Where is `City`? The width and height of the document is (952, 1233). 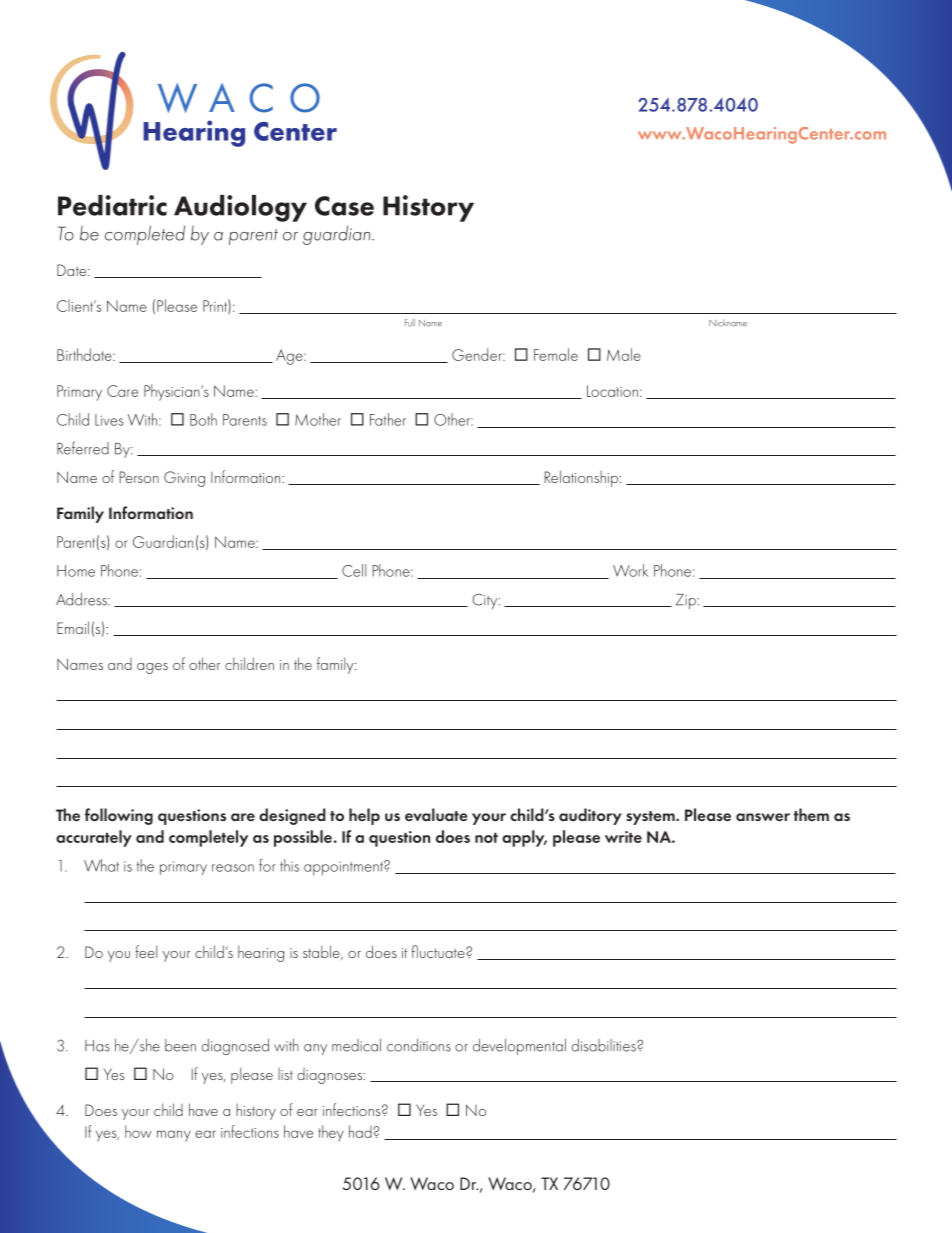 City is located at coordinates (486, 601).
